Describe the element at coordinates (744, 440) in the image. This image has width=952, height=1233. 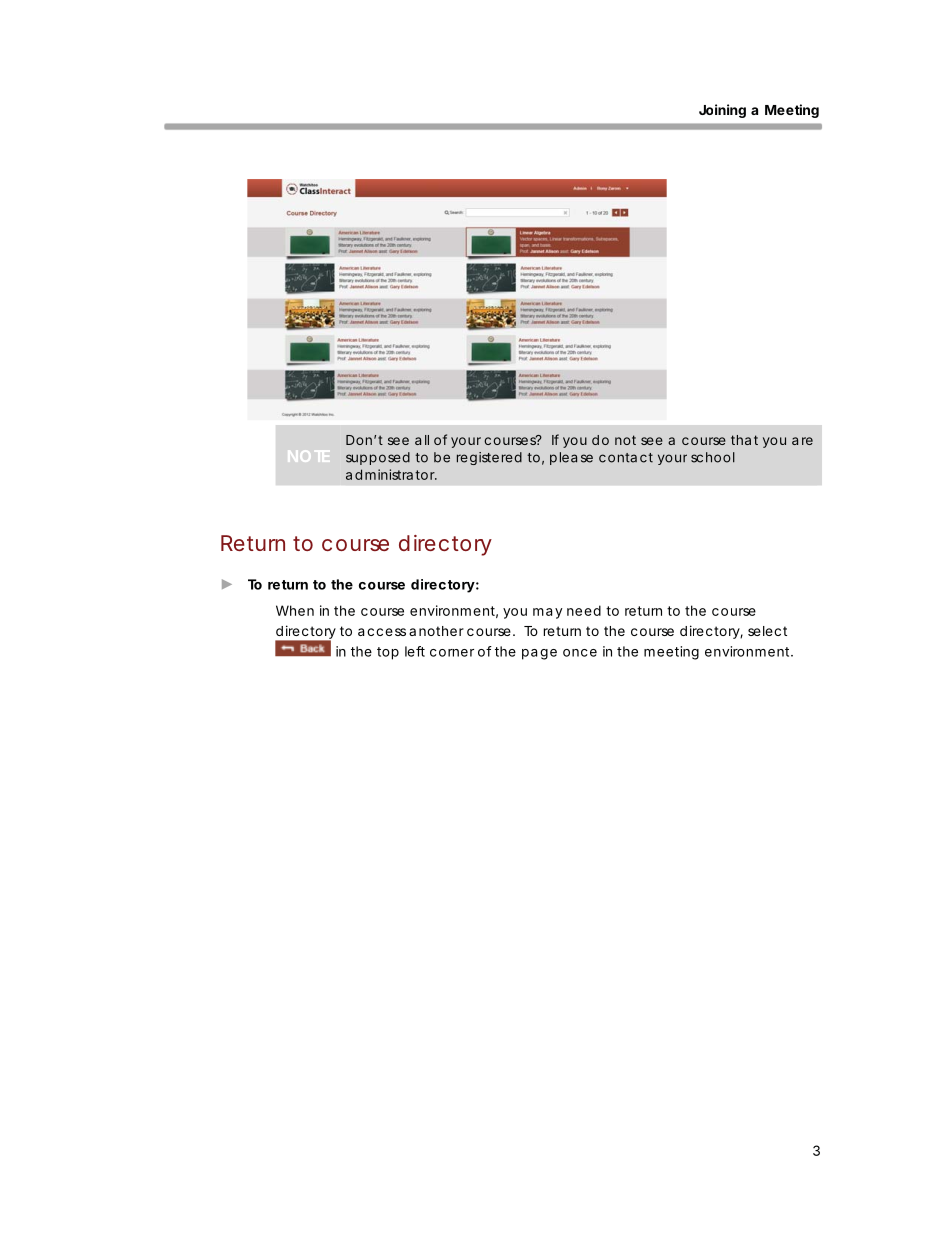
I see `that` at that location.
